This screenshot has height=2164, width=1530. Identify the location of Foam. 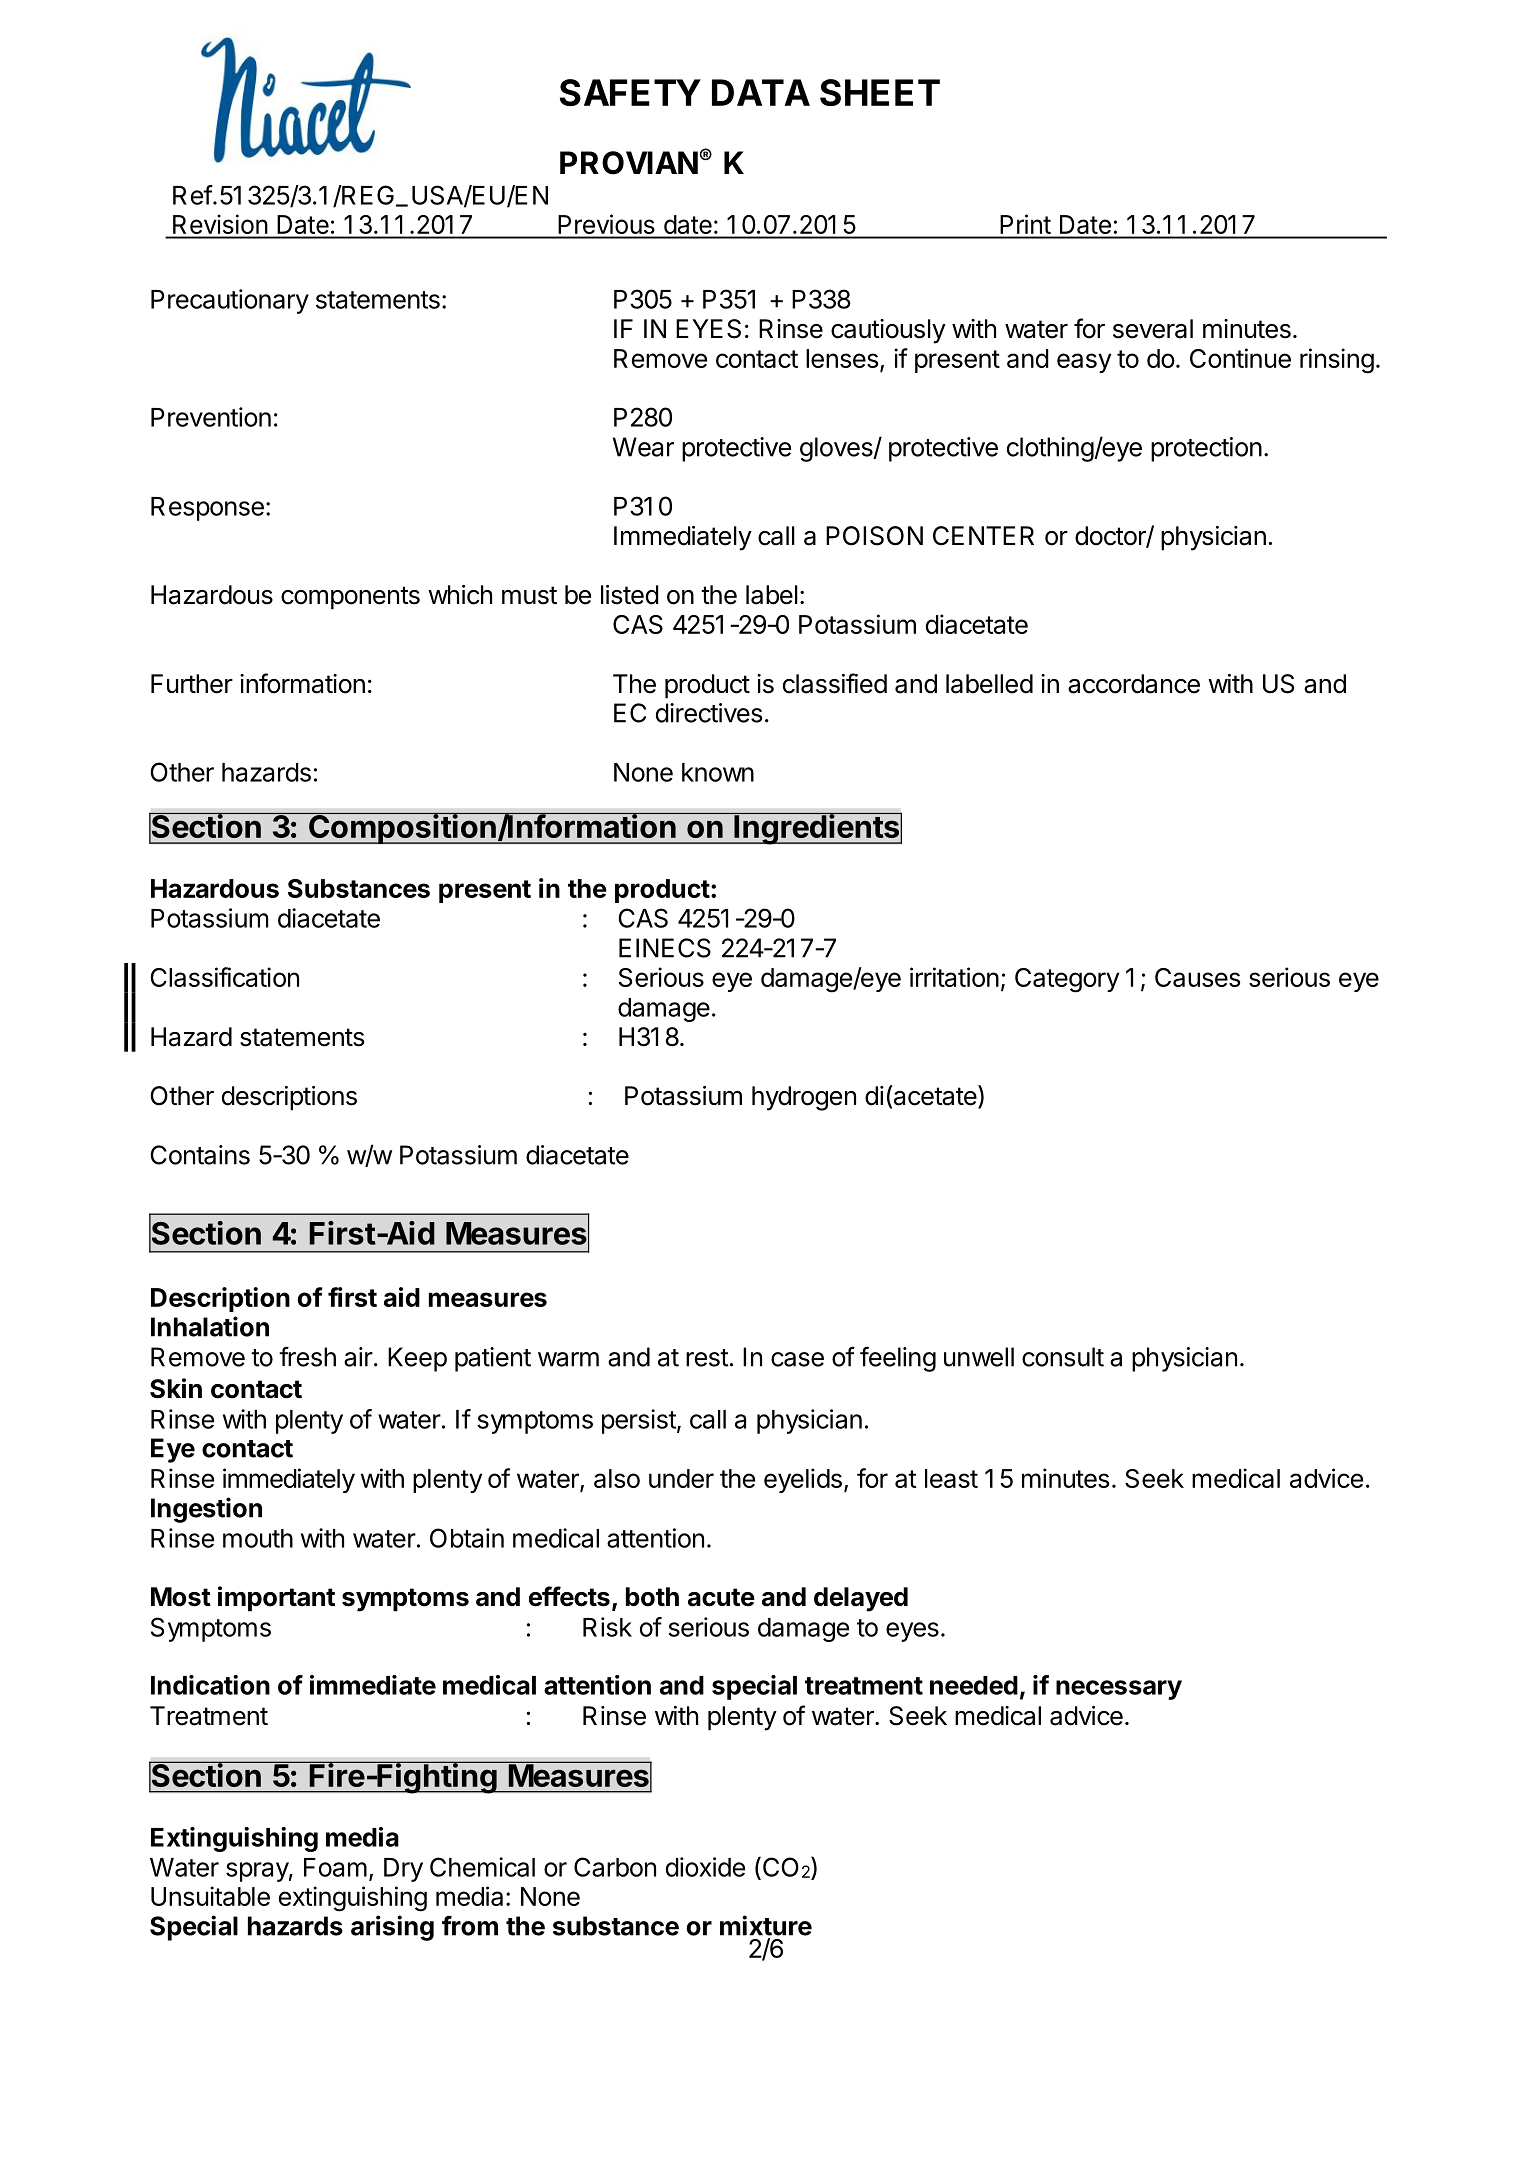
(335, 1867).
